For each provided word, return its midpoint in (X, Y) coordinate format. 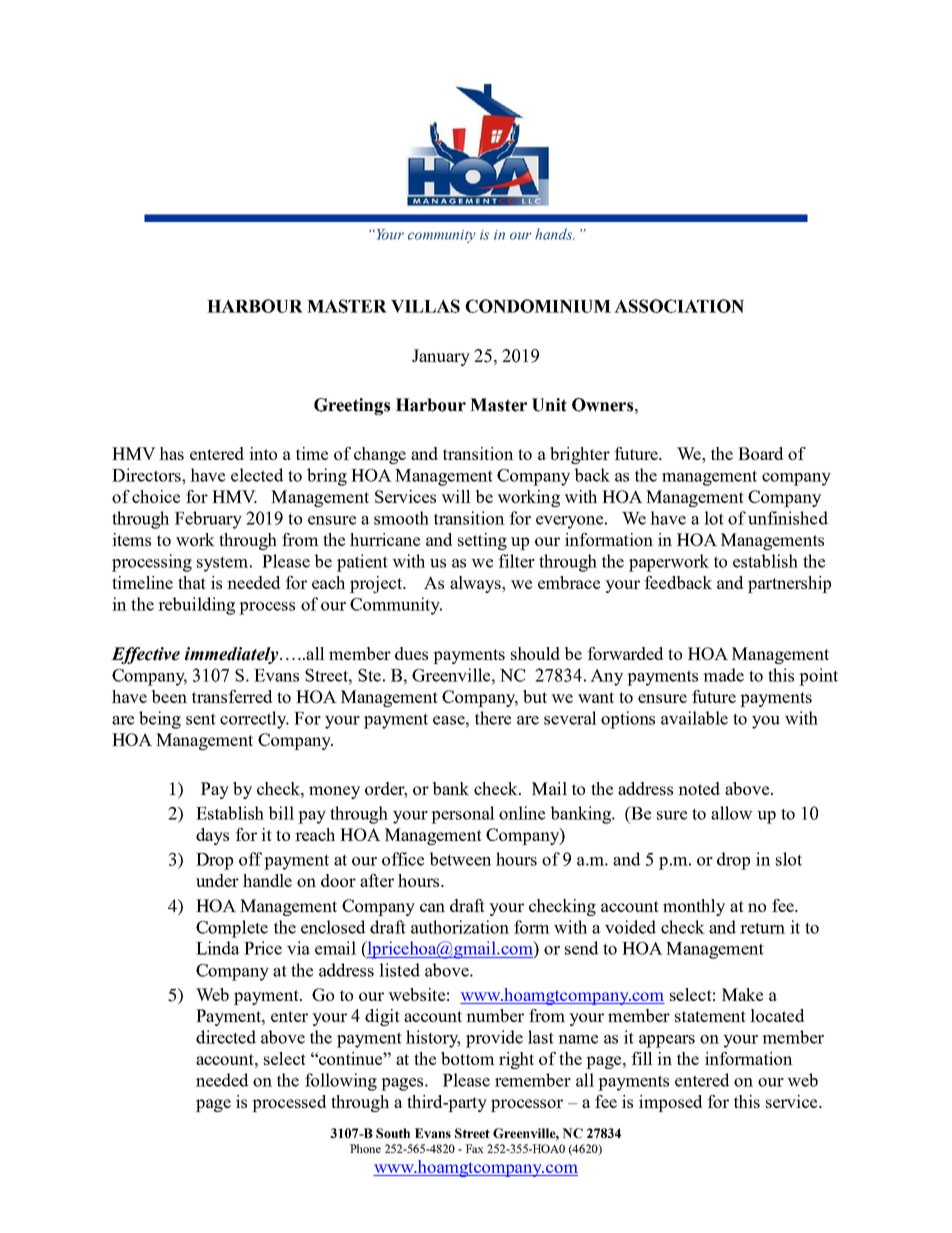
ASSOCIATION (679, 306)
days (212, 836)
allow (732, 813)
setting (482, 541)
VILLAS (425, 306)
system (224, 564)
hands (555, 234)
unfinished (788, 518)
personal (463, 815)
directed (226, 1037)
